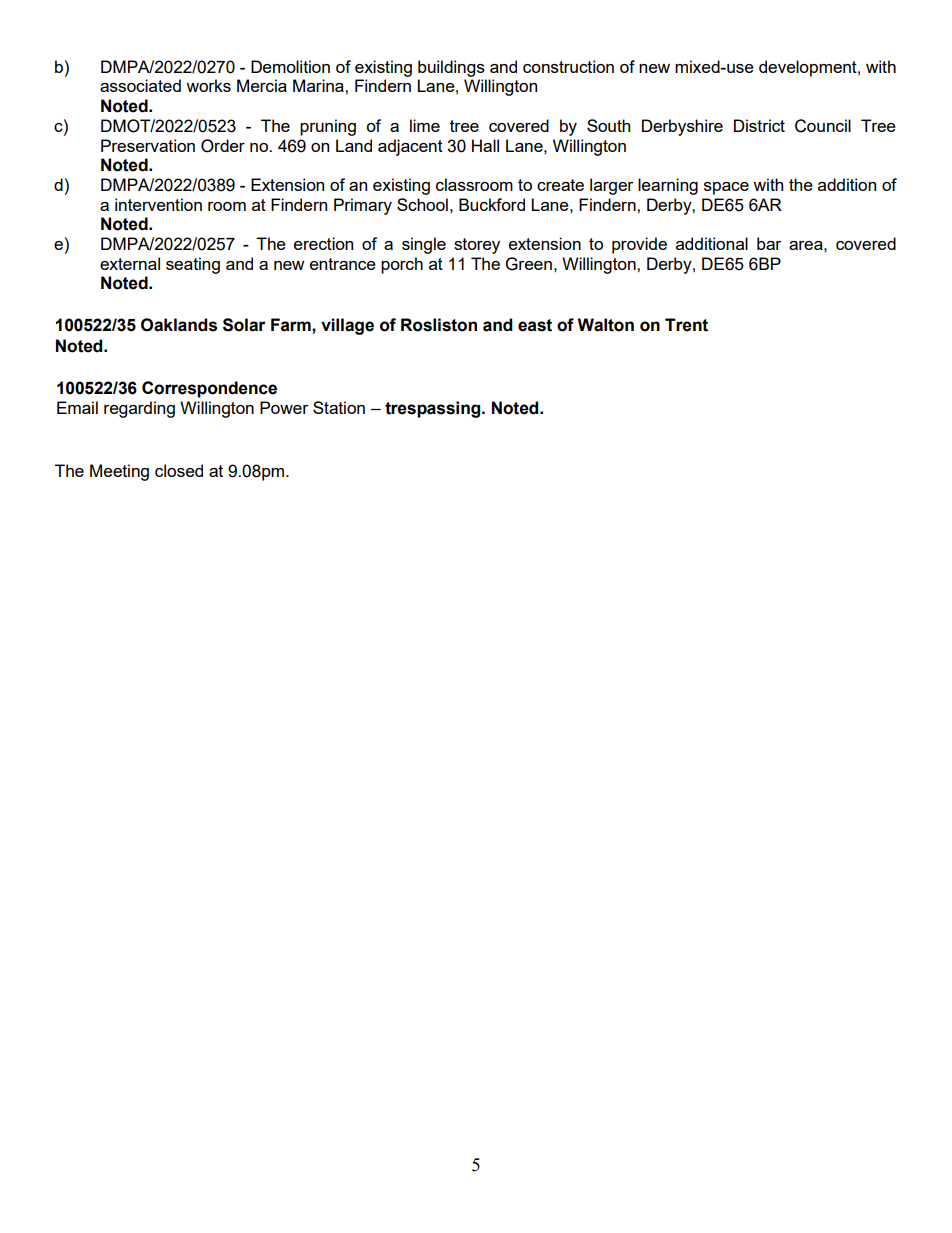  What do you see at coordinates (726, 188) in the image?
I see `space` at bounding box center [726, 188].
